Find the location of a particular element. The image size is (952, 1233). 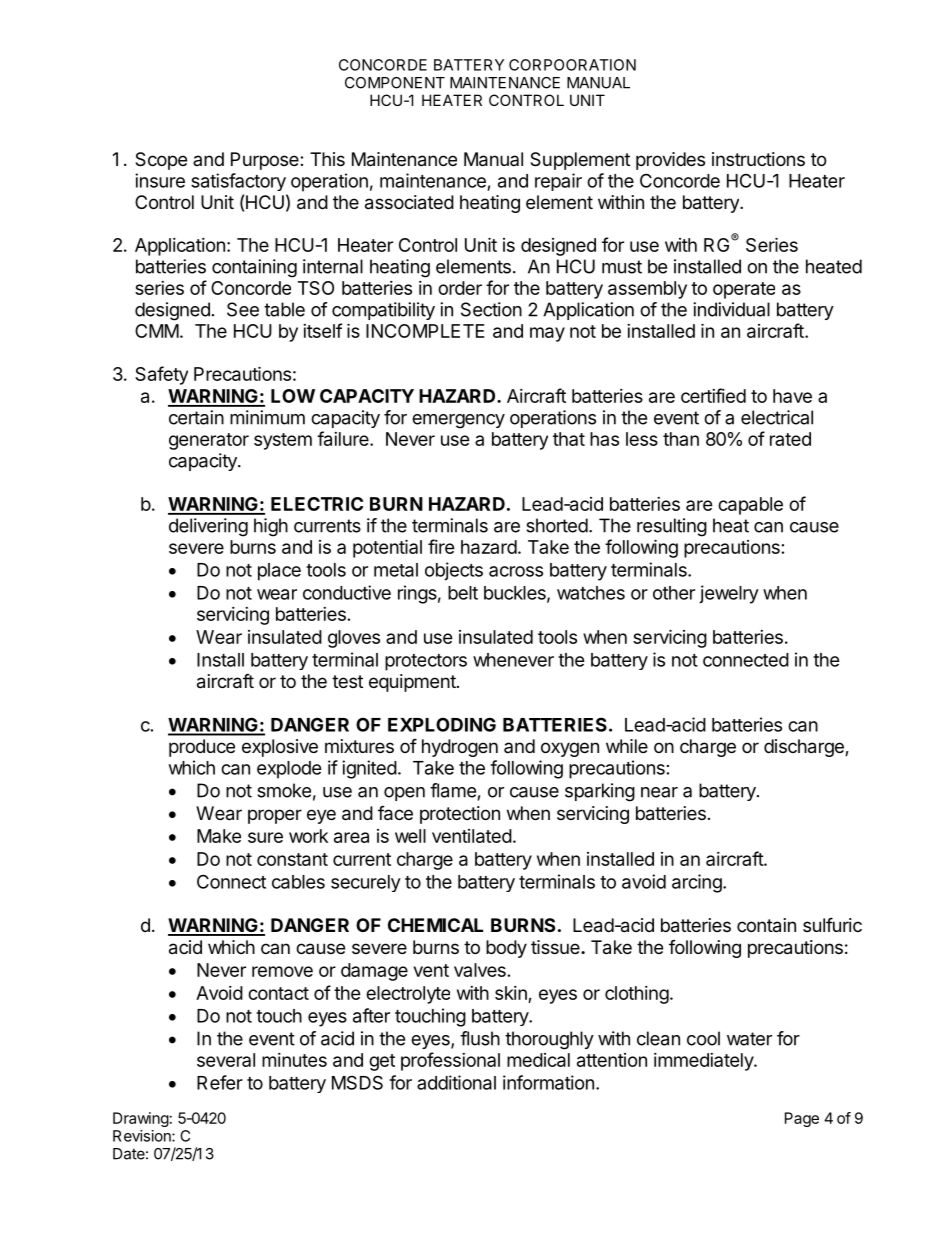

See is located at coordinates (243, 309).
